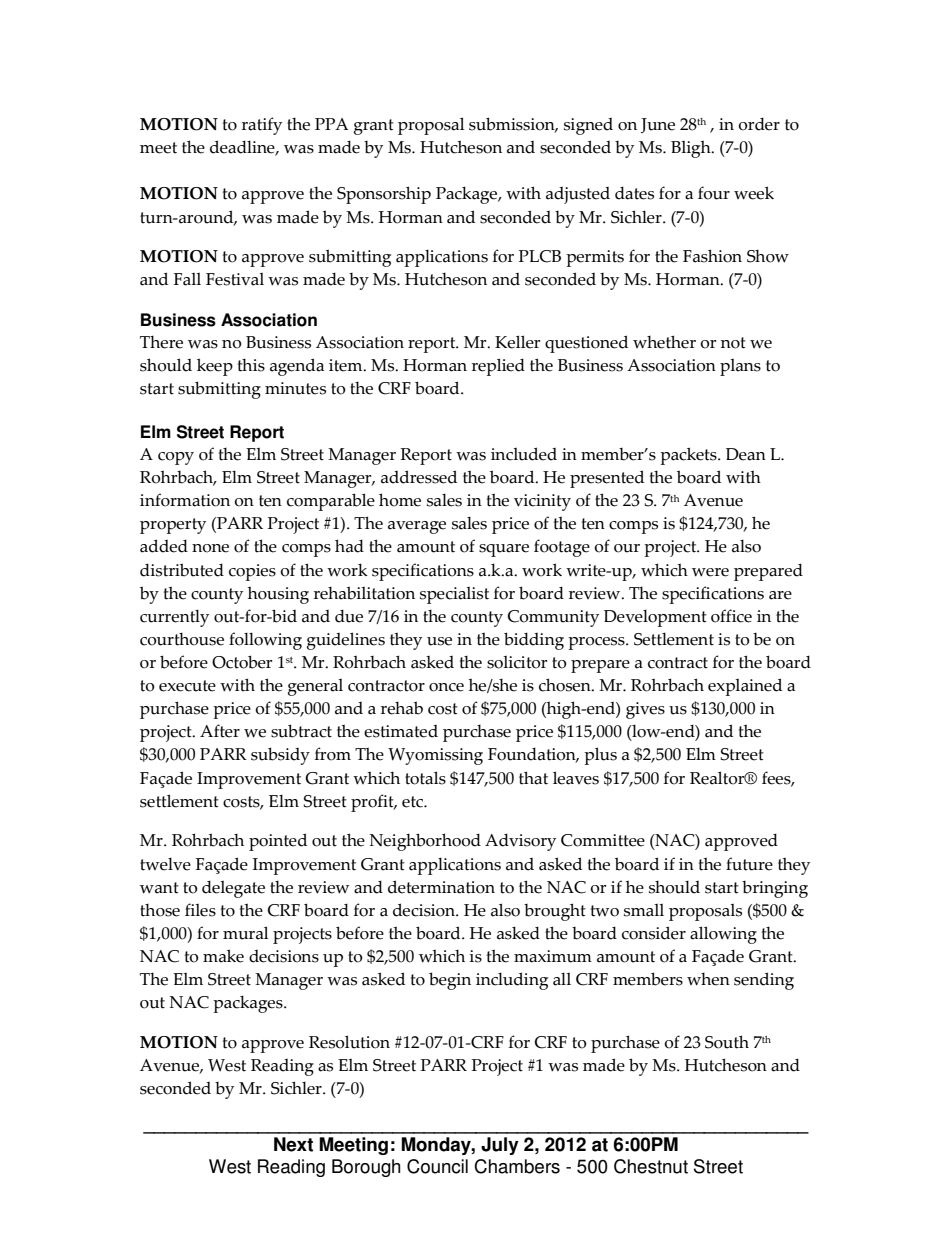 This screenshot has width=952, height=1233. I want to click on ratify, so click(262, 126).
